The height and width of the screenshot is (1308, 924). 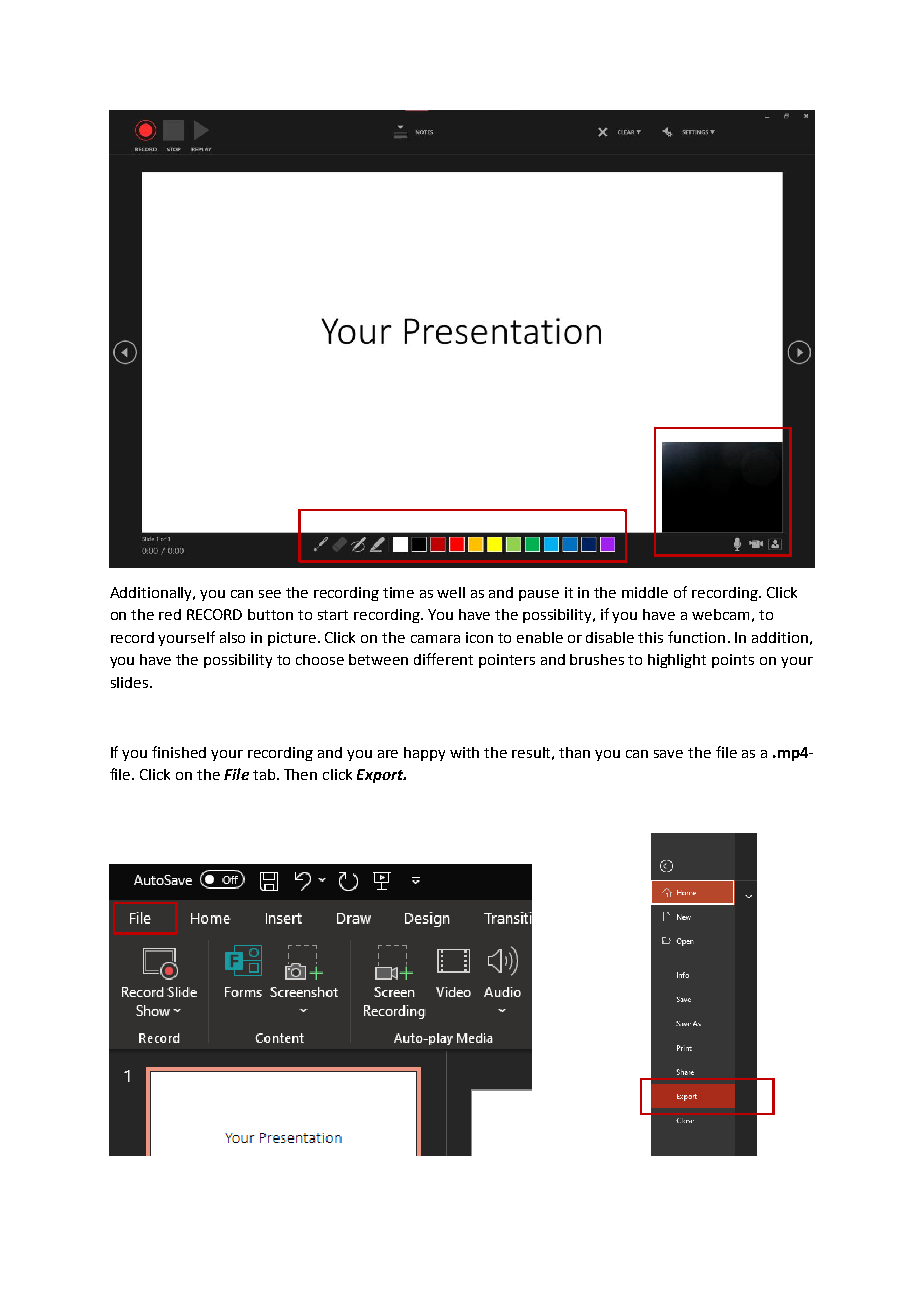 What do you see at coordinates (443, 659) in the screenshot?
I see `different` at bounding box center [443, 659].
